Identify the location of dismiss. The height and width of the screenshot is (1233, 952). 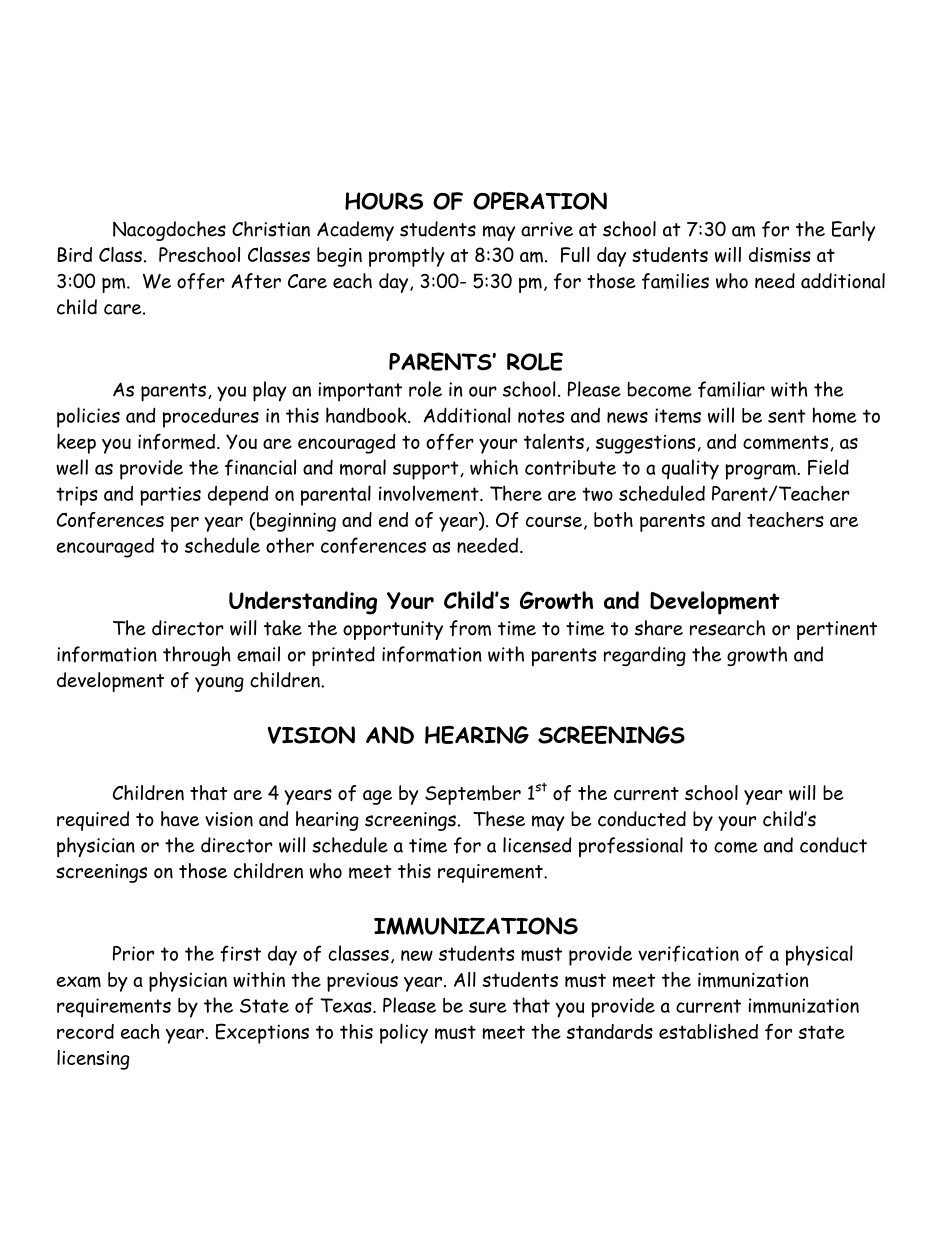
(780, 255).
